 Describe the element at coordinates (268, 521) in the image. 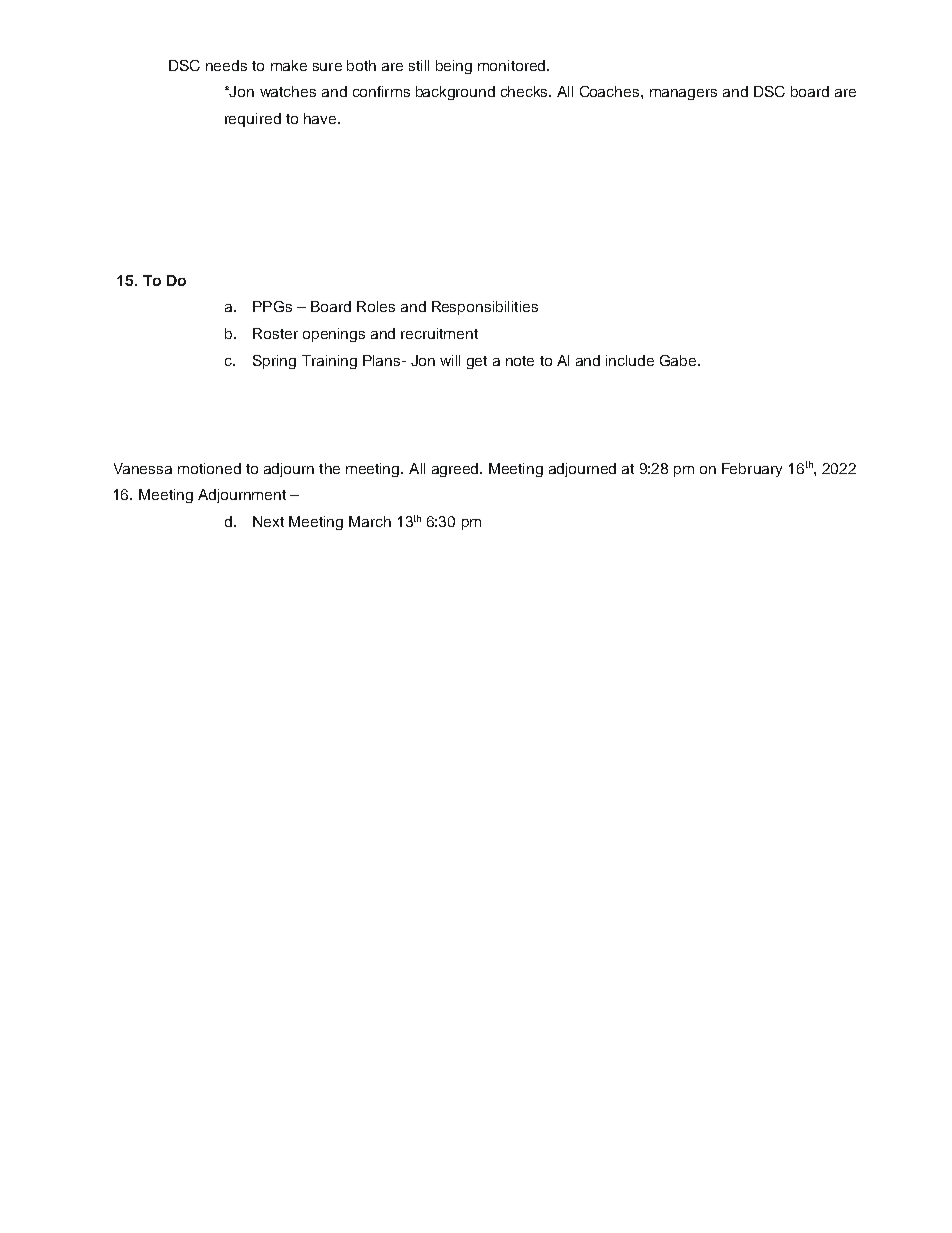

I see `Next` at that location.
